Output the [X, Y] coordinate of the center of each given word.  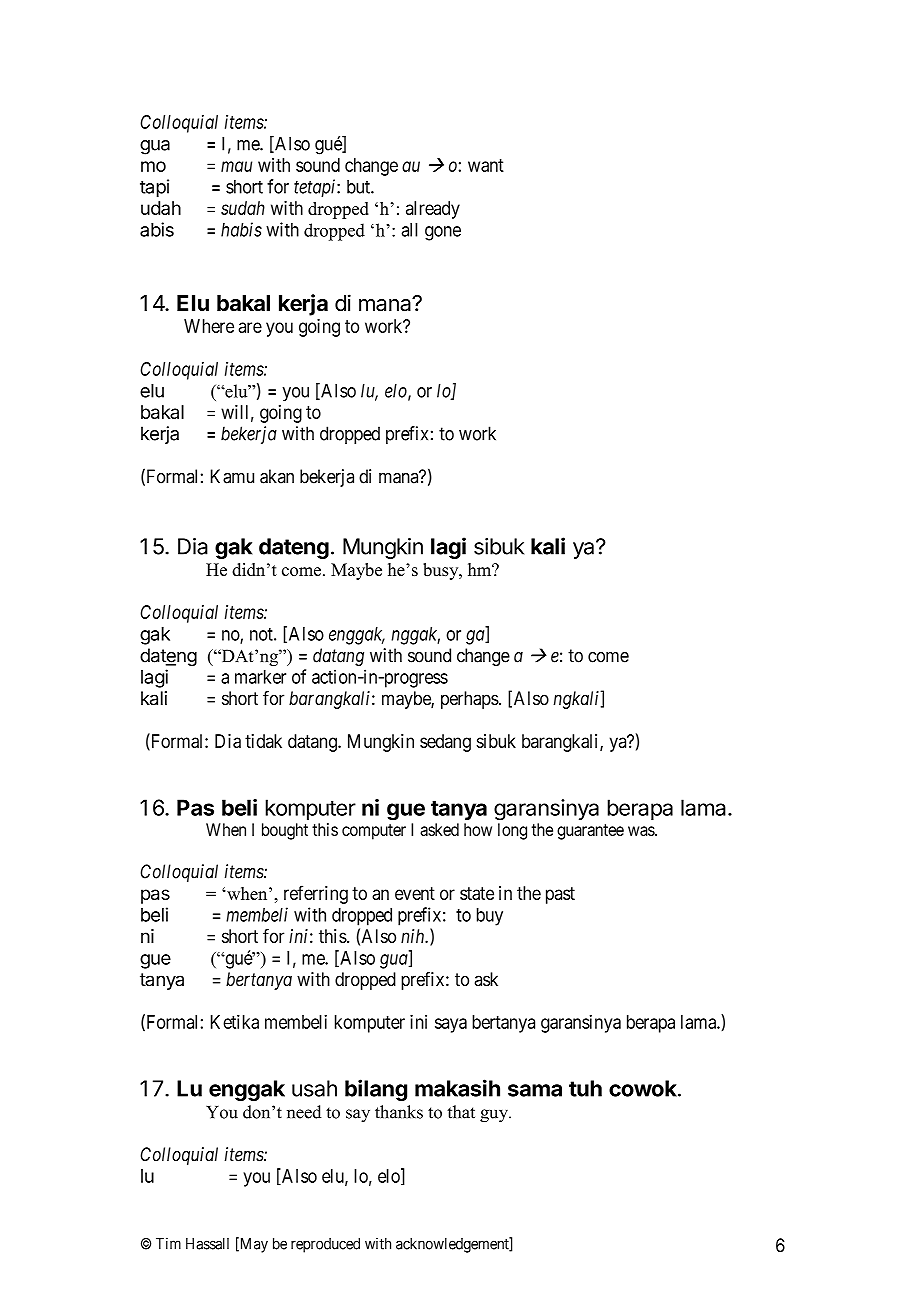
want [486, 165]
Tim [168, 1243]
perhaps [470, 700]
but [359, 187]
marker [260, 677]
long [512, 831]
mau [236, 166]
